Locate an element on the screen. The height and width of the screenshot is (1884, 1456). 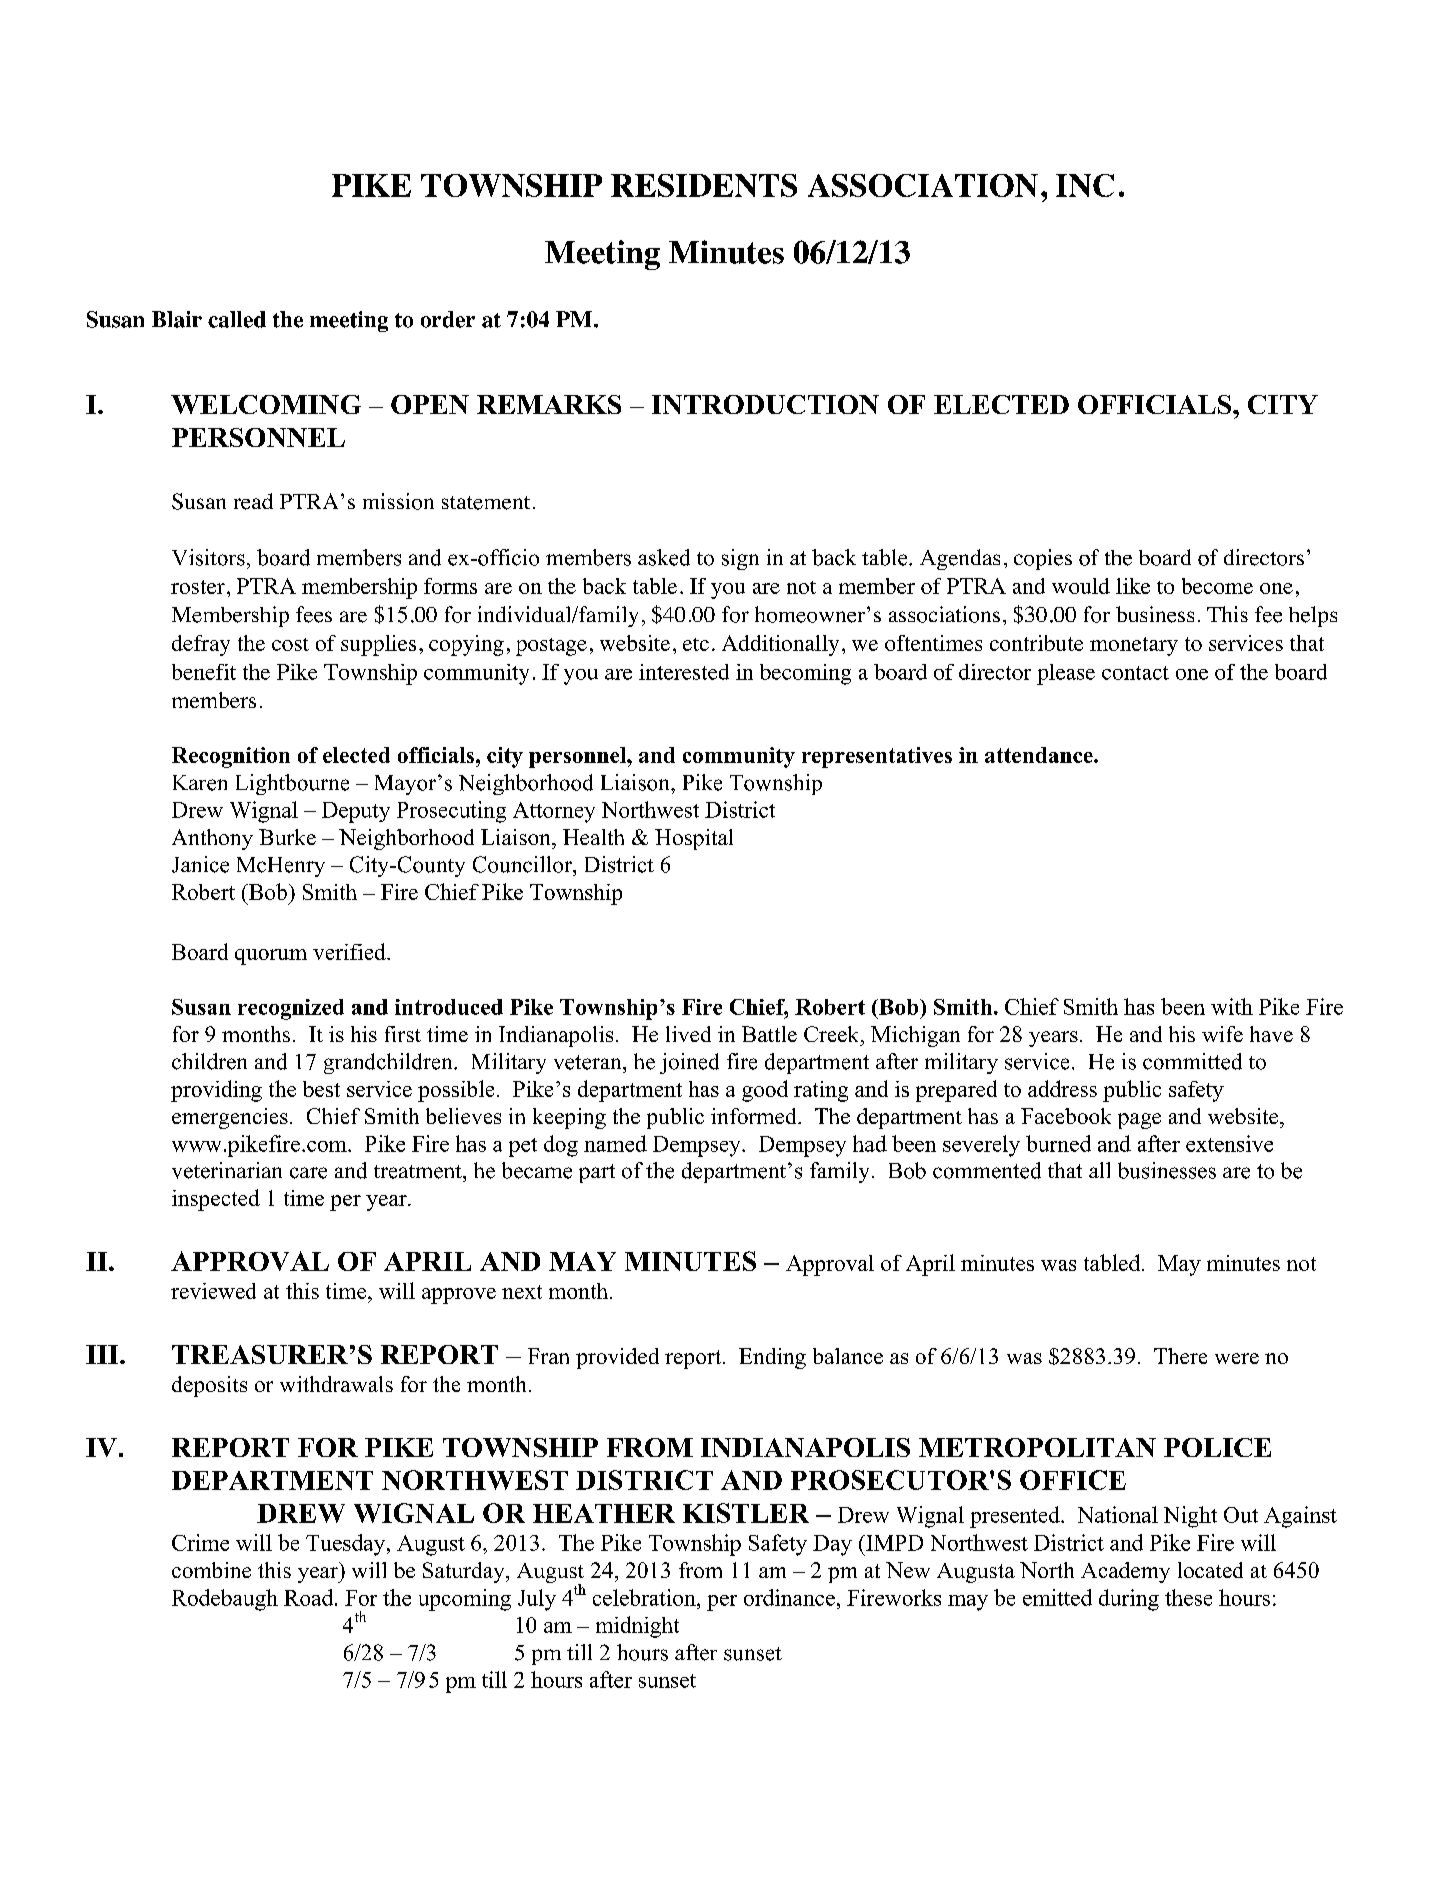
contact is located at coordinates (1135, 673).
